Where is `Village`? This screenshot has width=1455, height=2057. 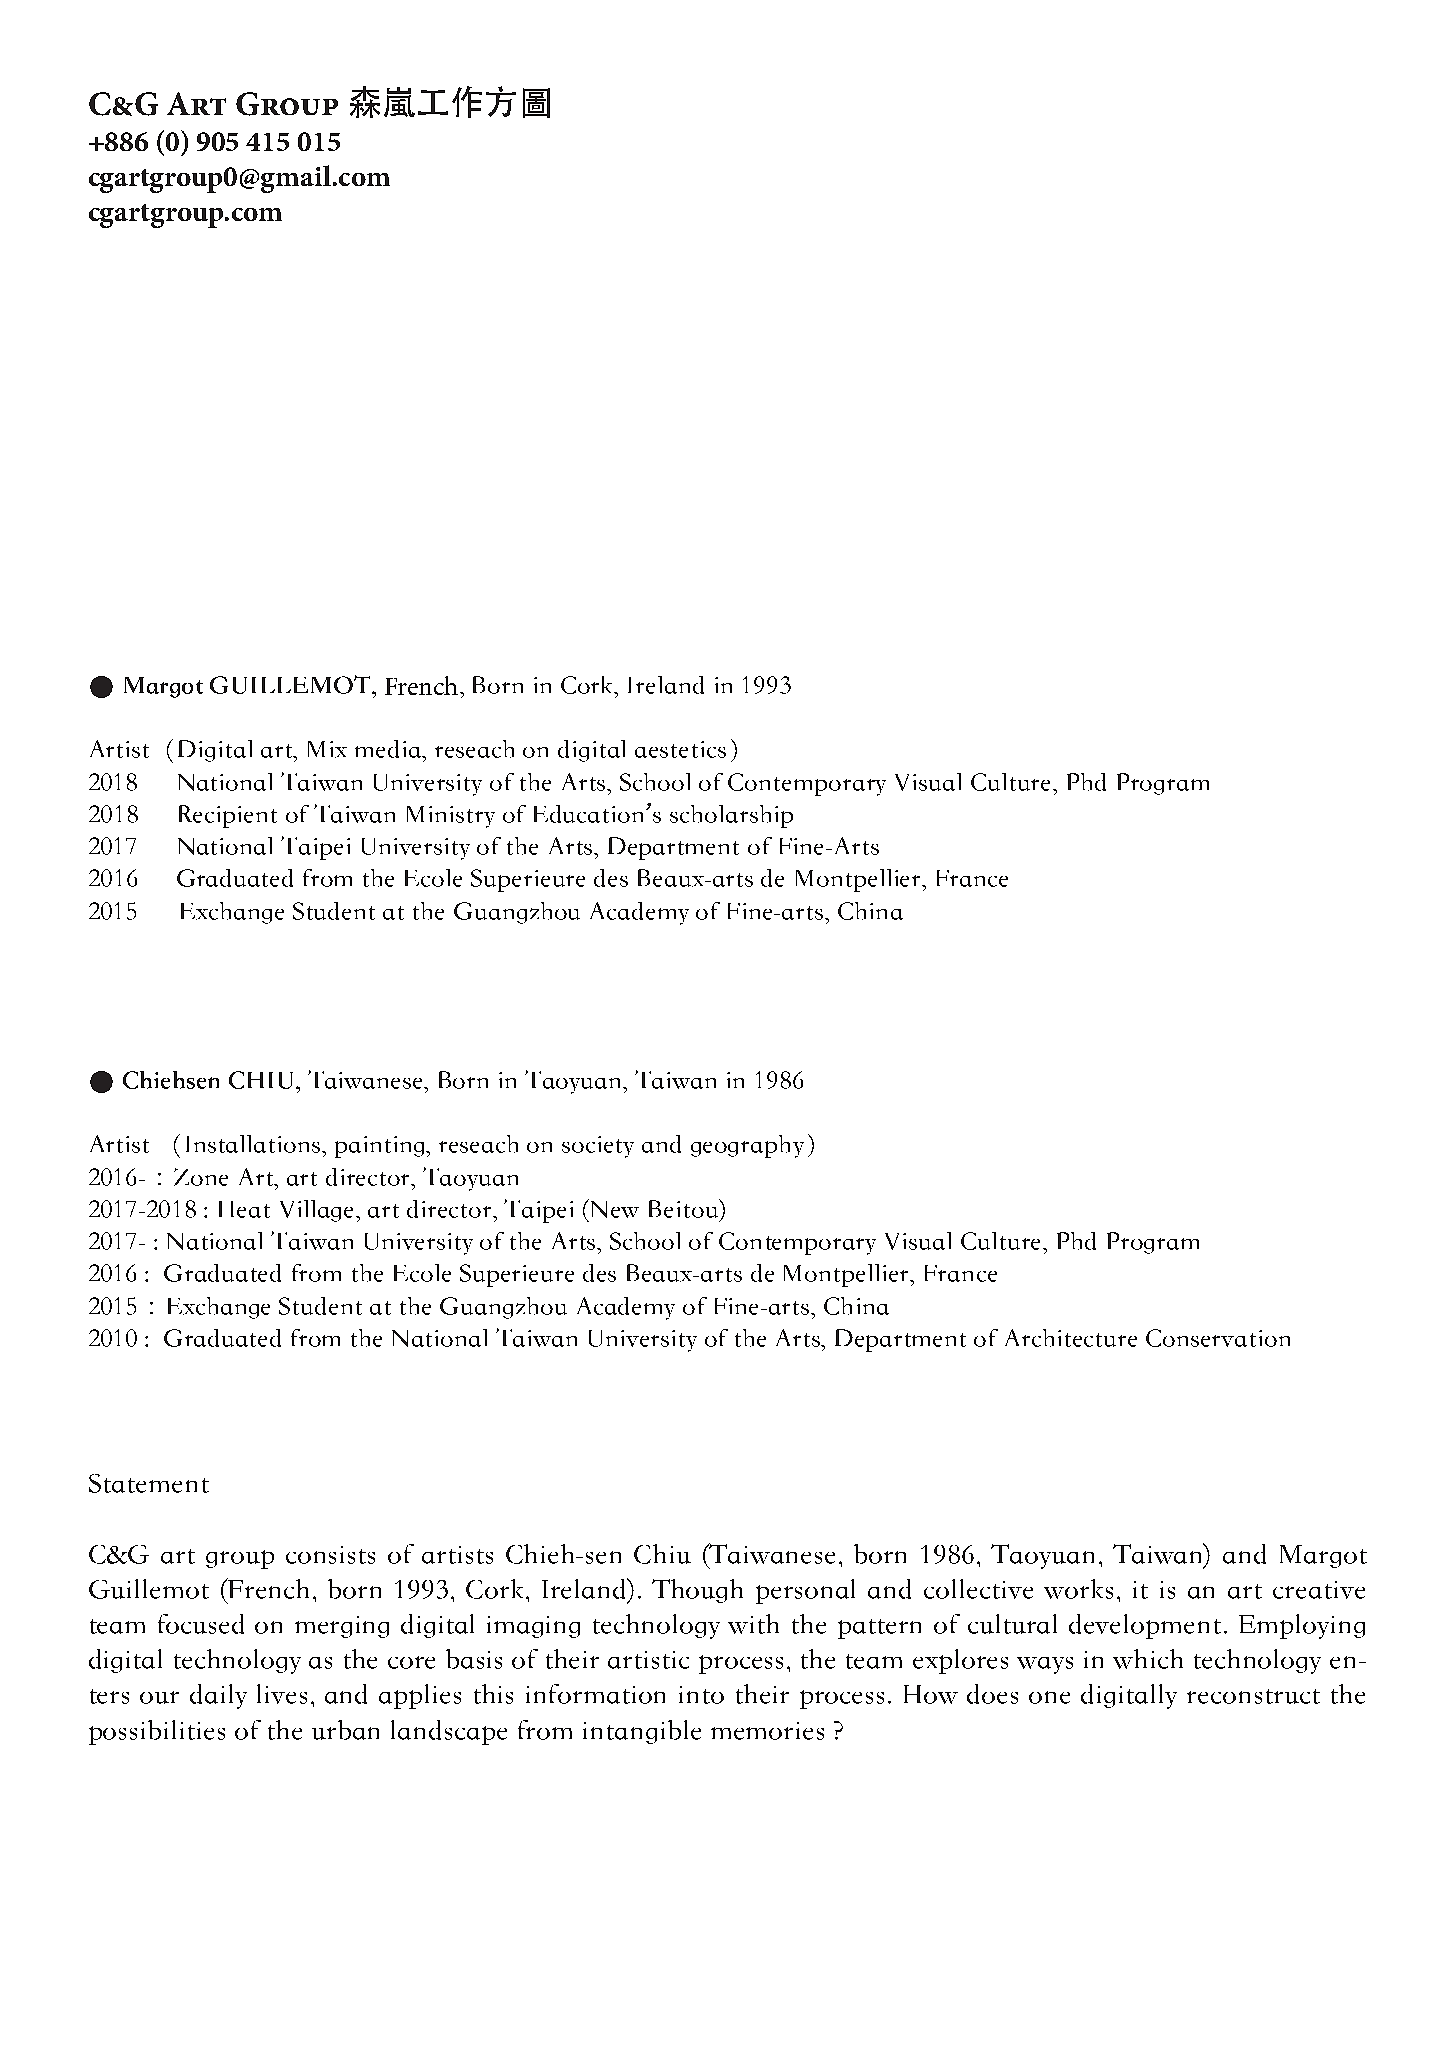 Village is located at coordinates (318, 1211).
